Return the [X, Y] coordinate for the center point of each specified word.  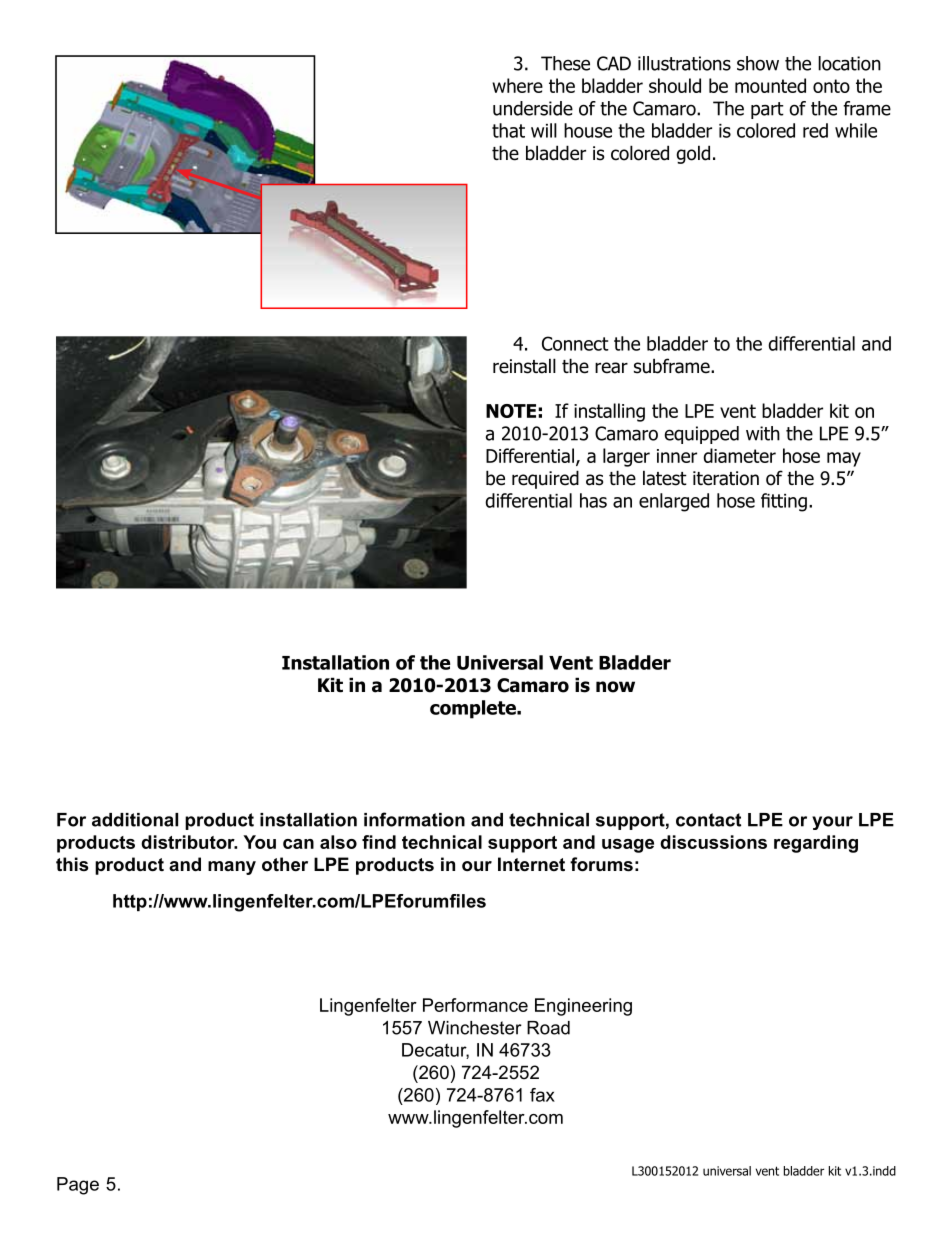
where [517, 85]
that [508, 130]
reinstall [524, 366]
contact [708, 820]
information [414, 819]
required [545, 479]
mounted [770, 85]
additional [135, 820]
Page [78, 1186]
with [763, 433]
